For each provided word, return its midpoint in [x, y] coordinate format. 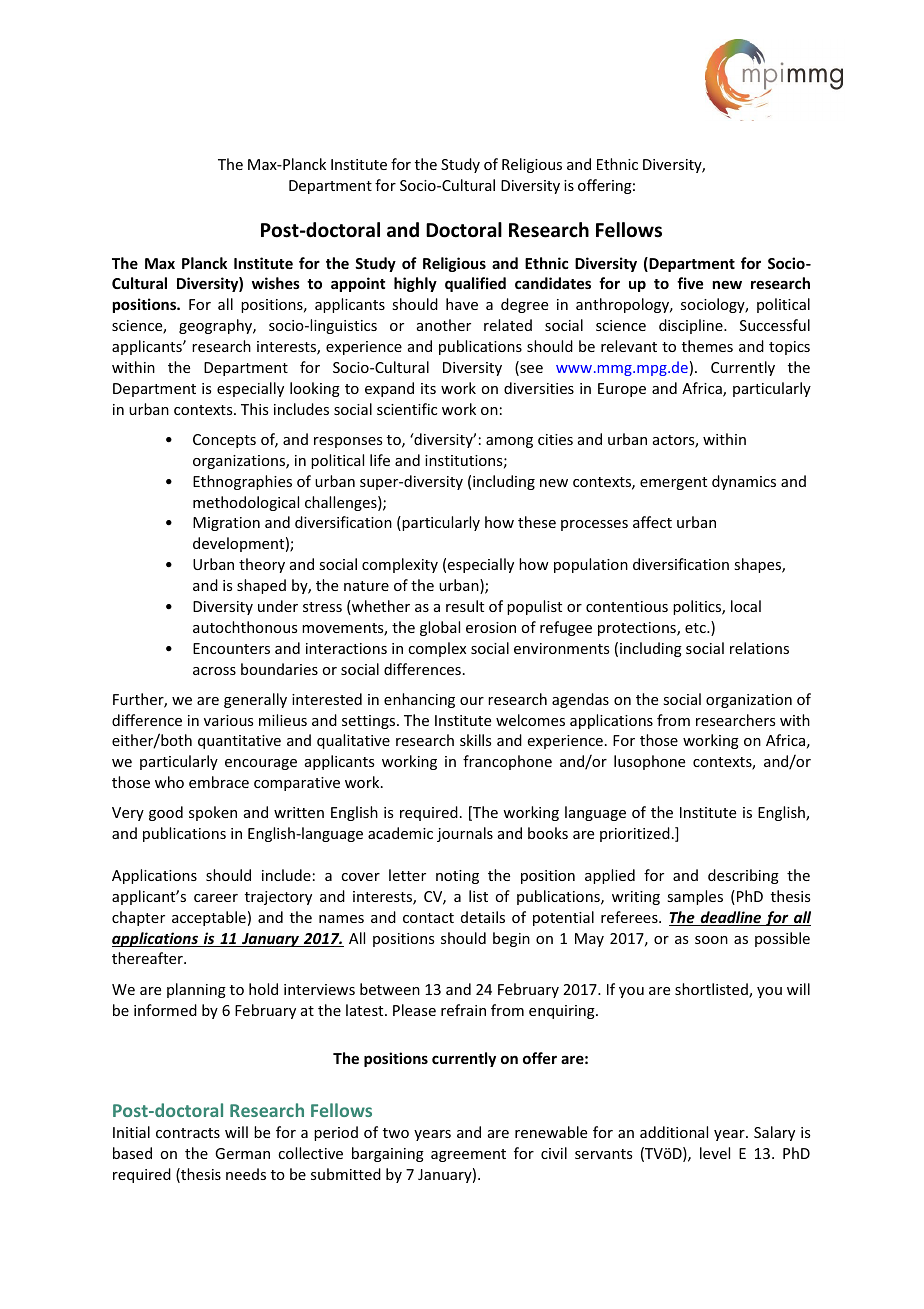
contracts [188, 1133]
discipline [692, 326]
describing [743, 876]
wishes [276, 283]
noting [457, 877]
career [216, 898]
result [465, 606]
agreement [468, 1155]
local [746, 606]
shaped [261, 586]
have [462, 304]
